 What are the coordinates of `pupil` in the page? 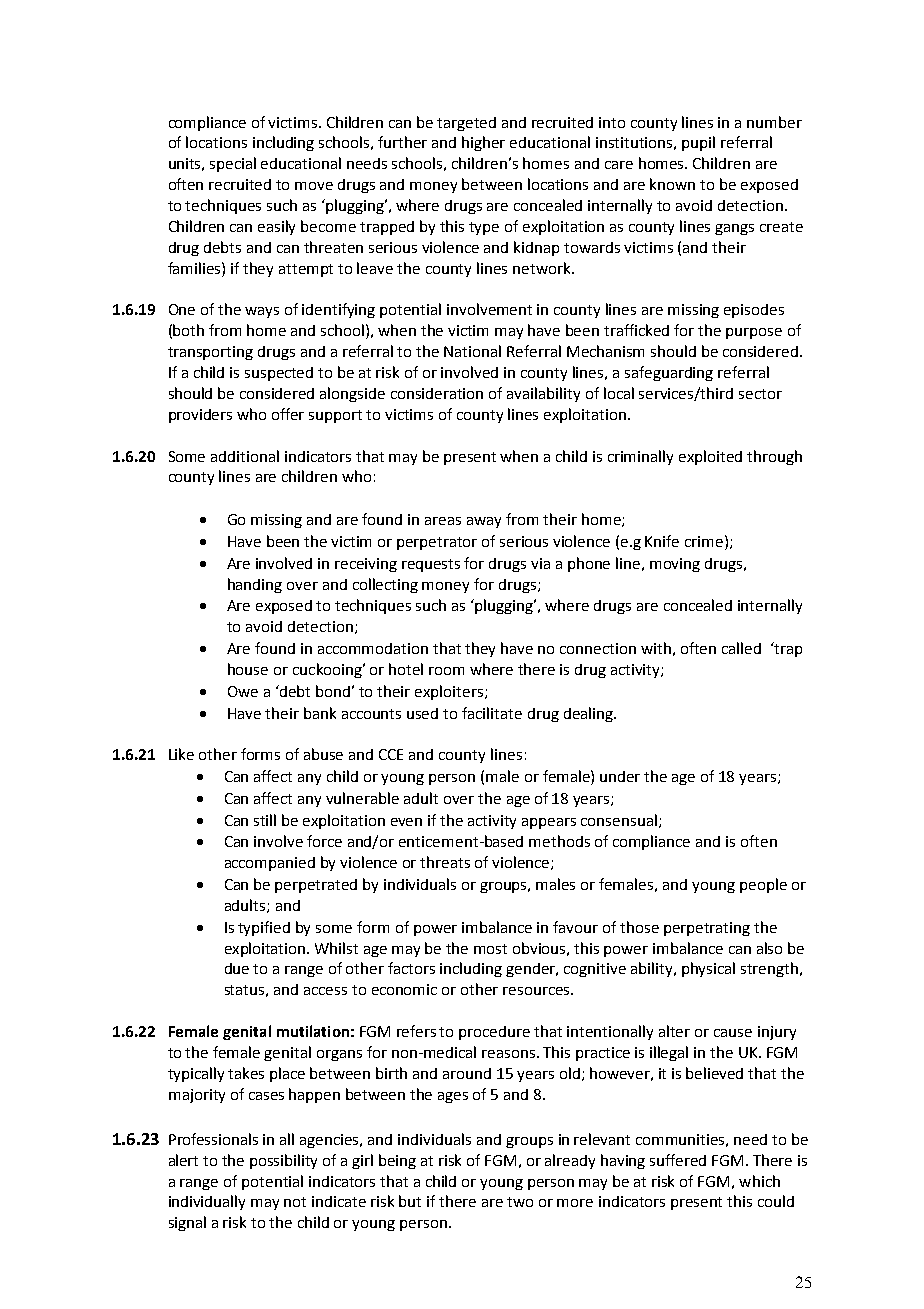 It's located at (698, 143).
